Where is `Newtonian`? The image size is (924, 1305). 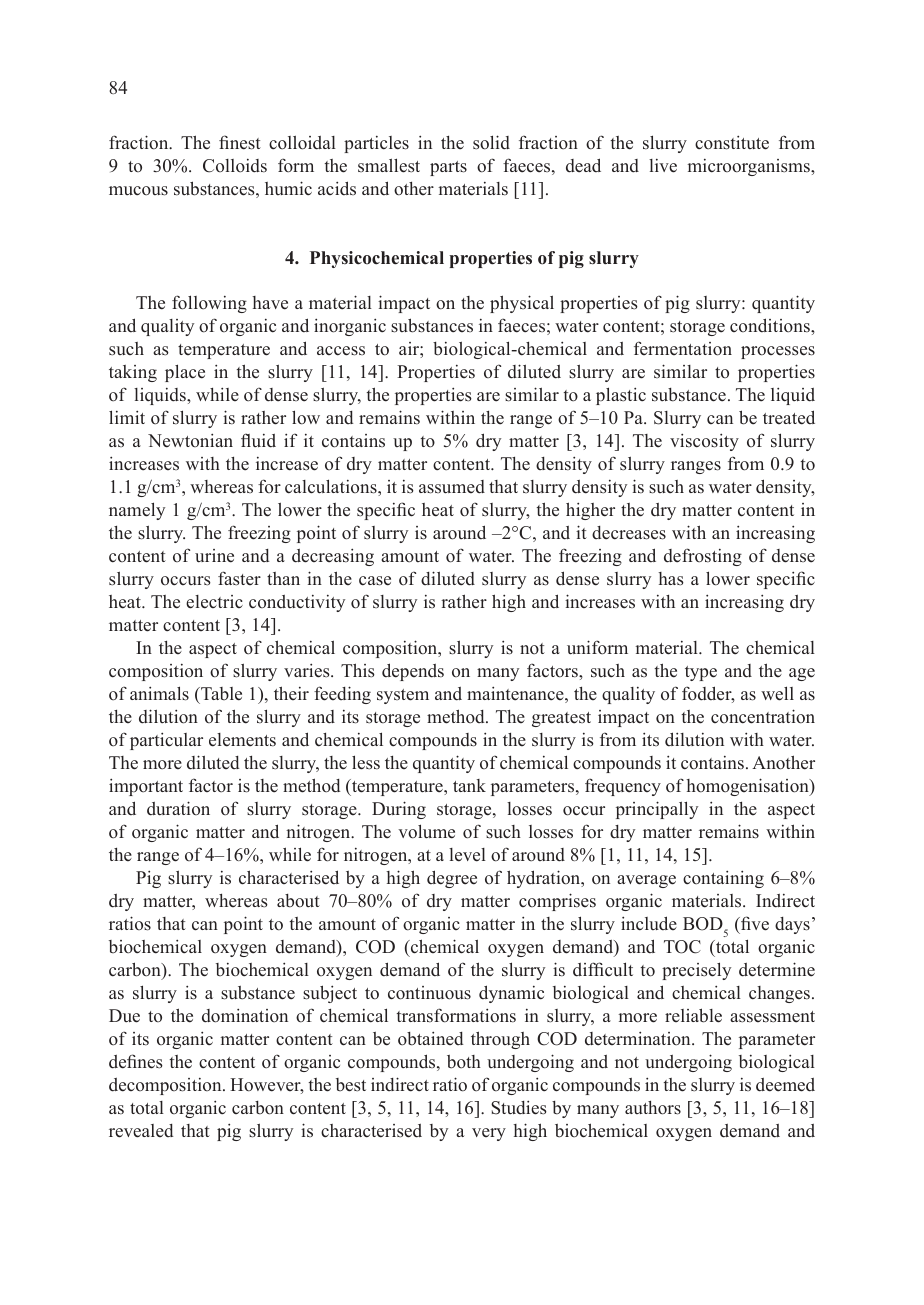
Newtonian is located at coordinates (190, 440).
